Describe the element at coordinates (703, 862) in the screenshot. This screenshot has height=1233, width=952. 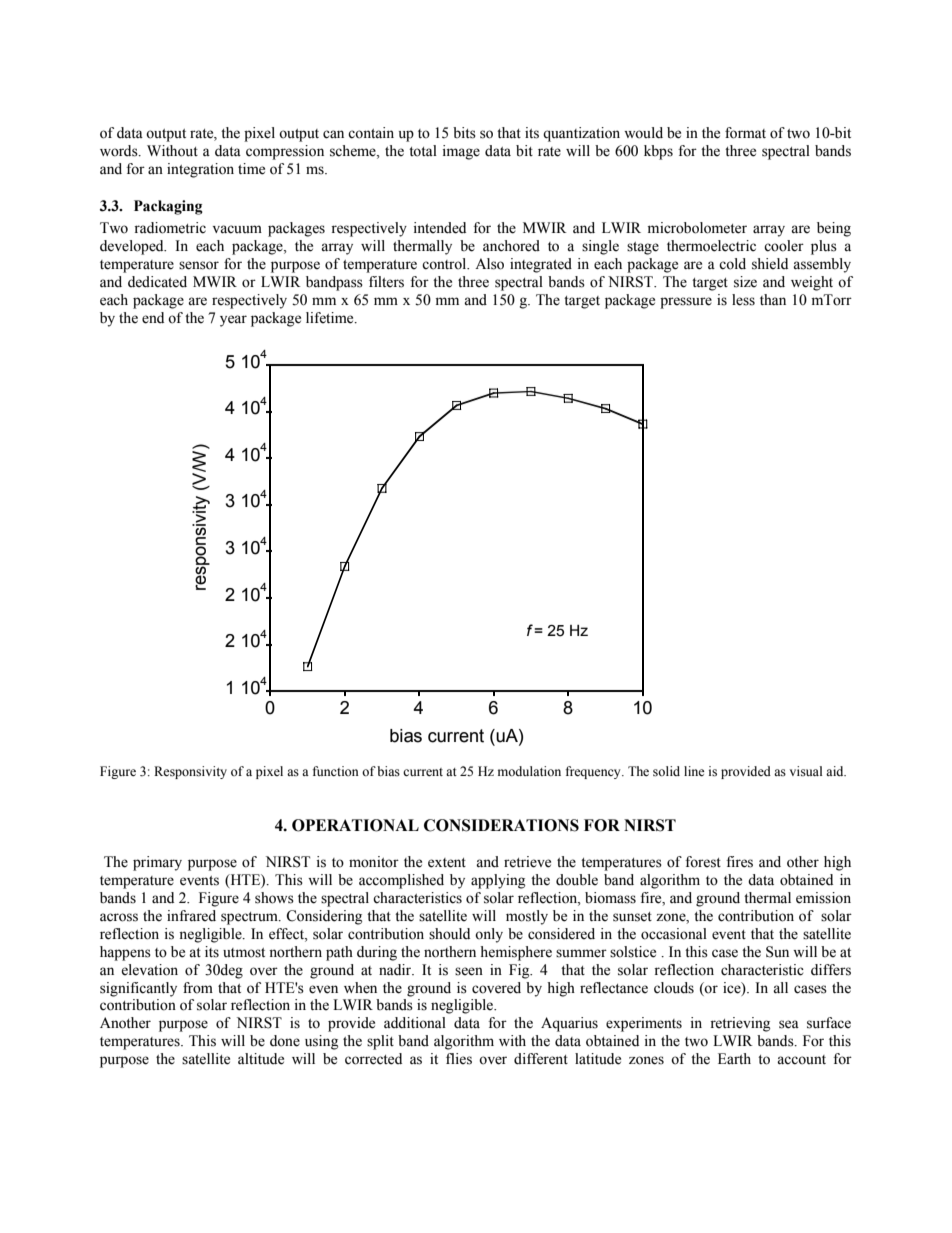
I see `forest` at that location.
